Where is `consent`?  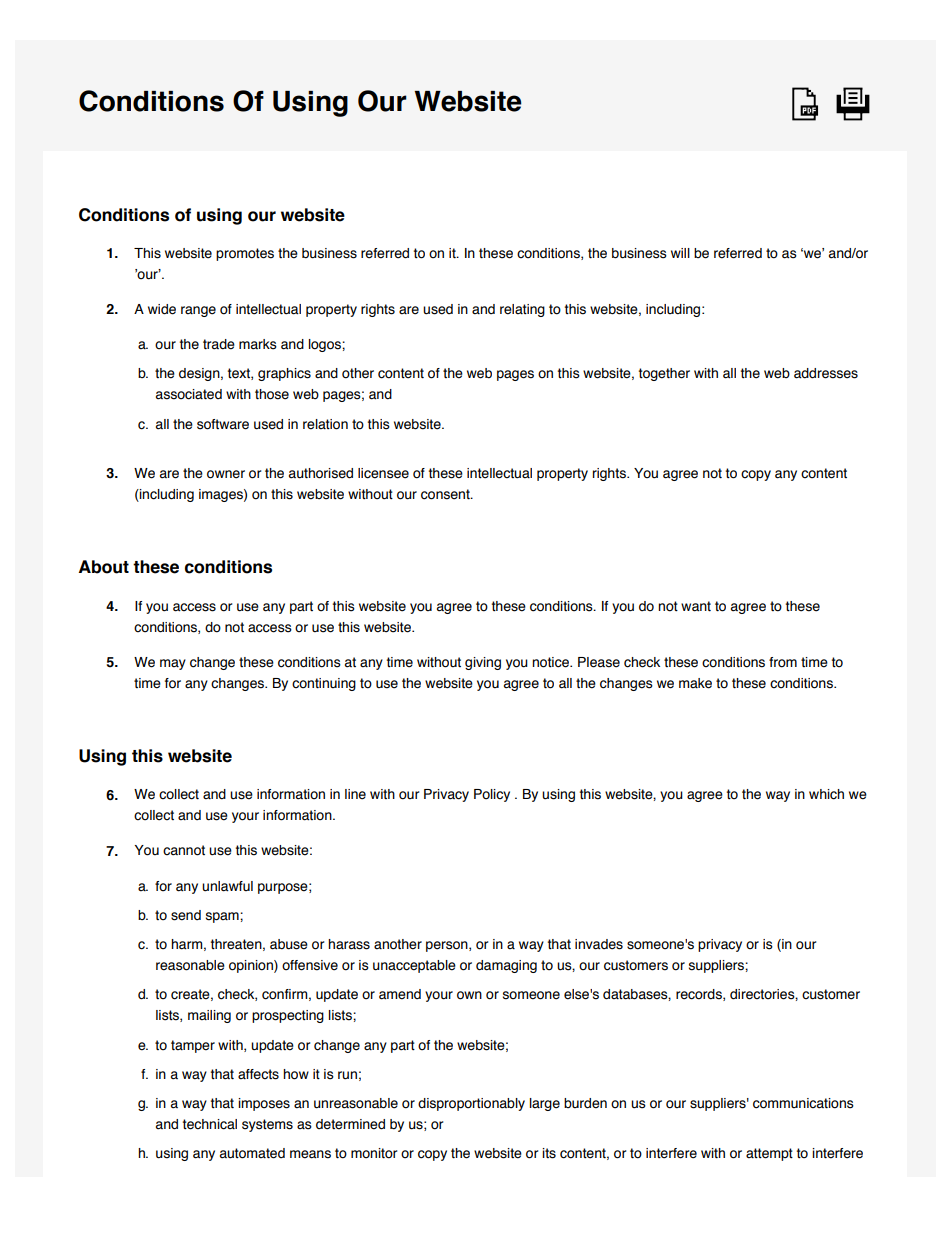 consent is located at coordinates (446, 494).
